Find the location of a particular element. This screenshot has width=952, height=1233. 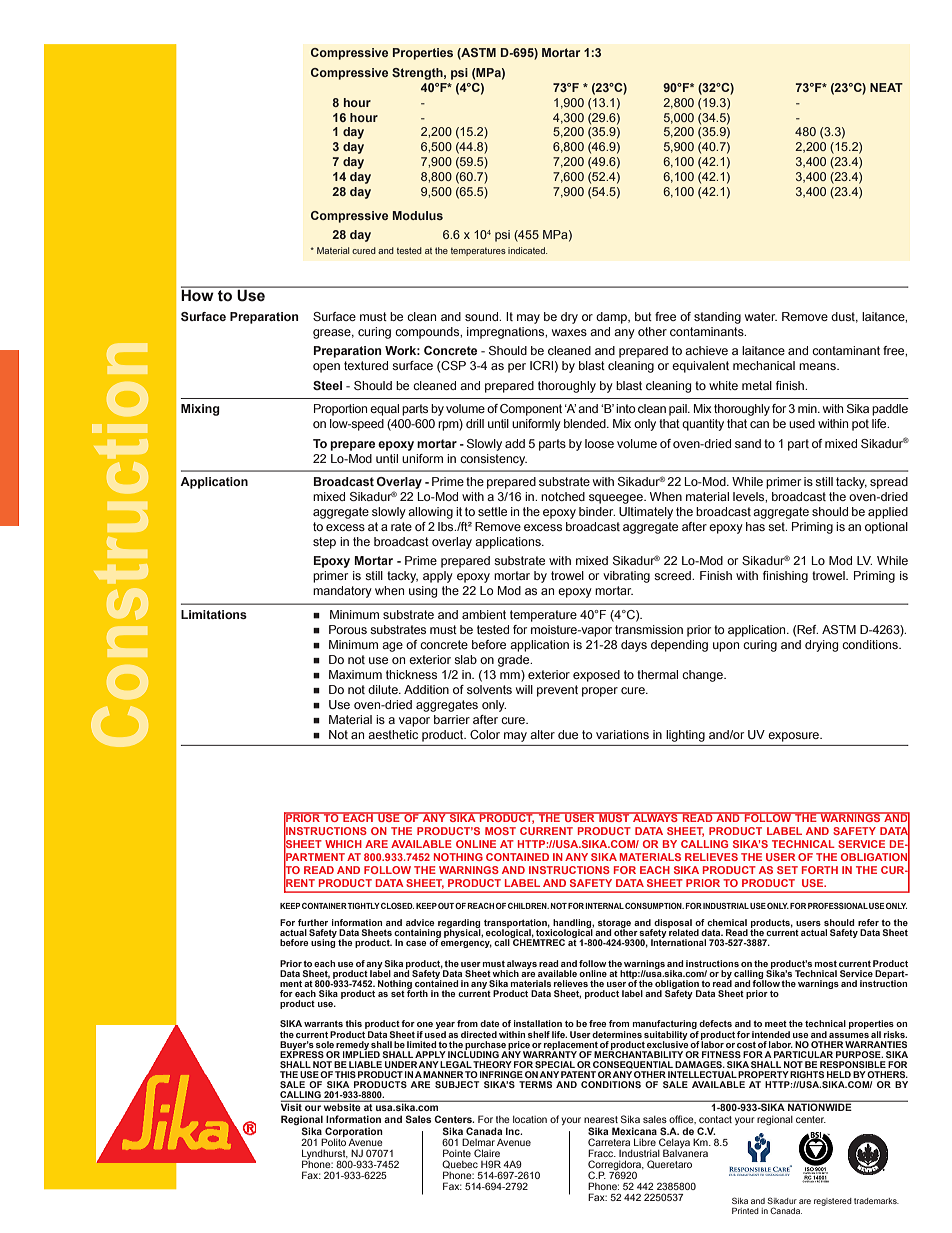

drying is located at coordinates (821, 646).
